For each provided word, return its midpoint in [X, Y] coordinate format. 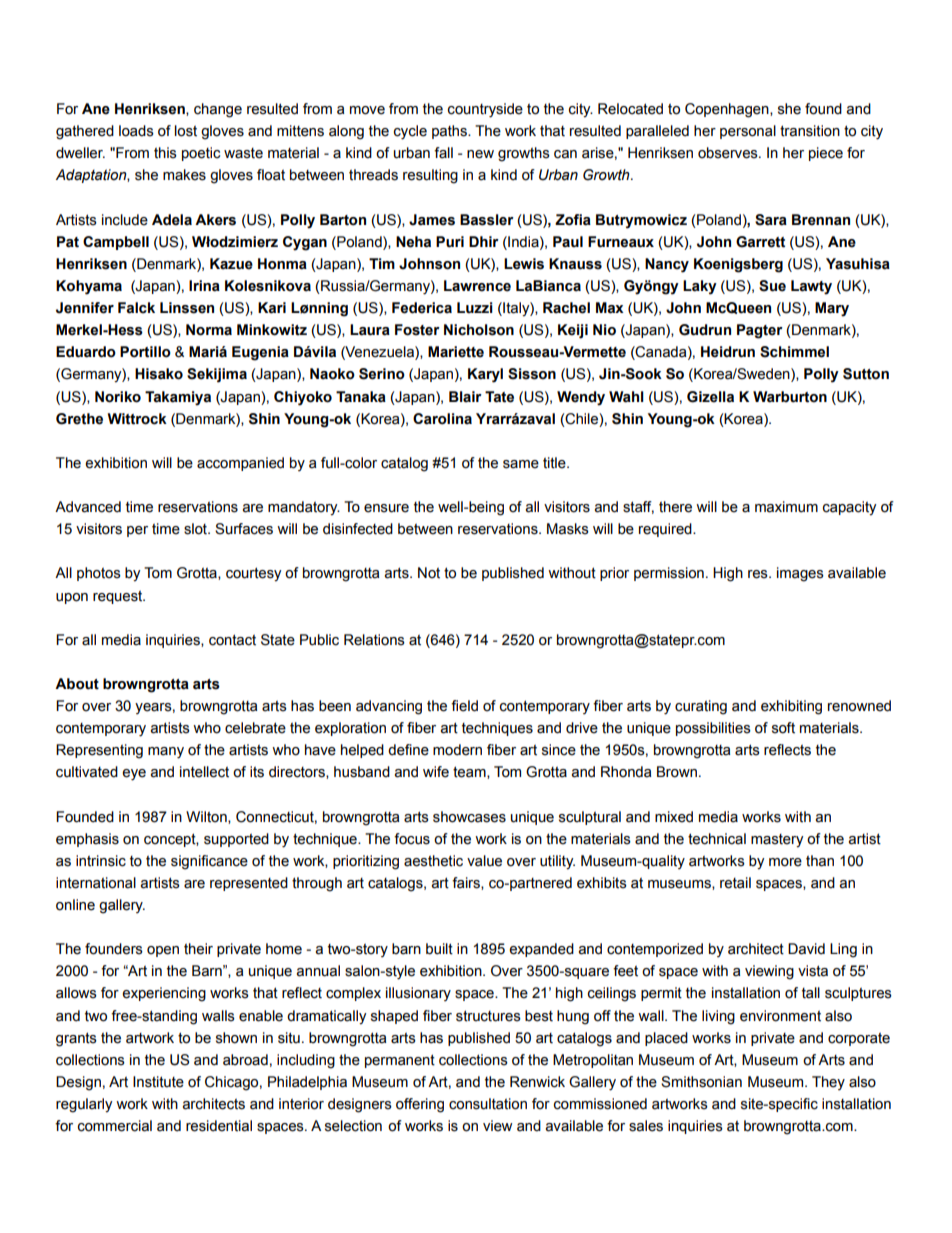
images [800, 574]
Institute [158, 1082]
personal [748, 132]
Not [429, 573]
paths [450, 132]
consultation [488, 1104]
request [119, 597]
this [165, 153]
